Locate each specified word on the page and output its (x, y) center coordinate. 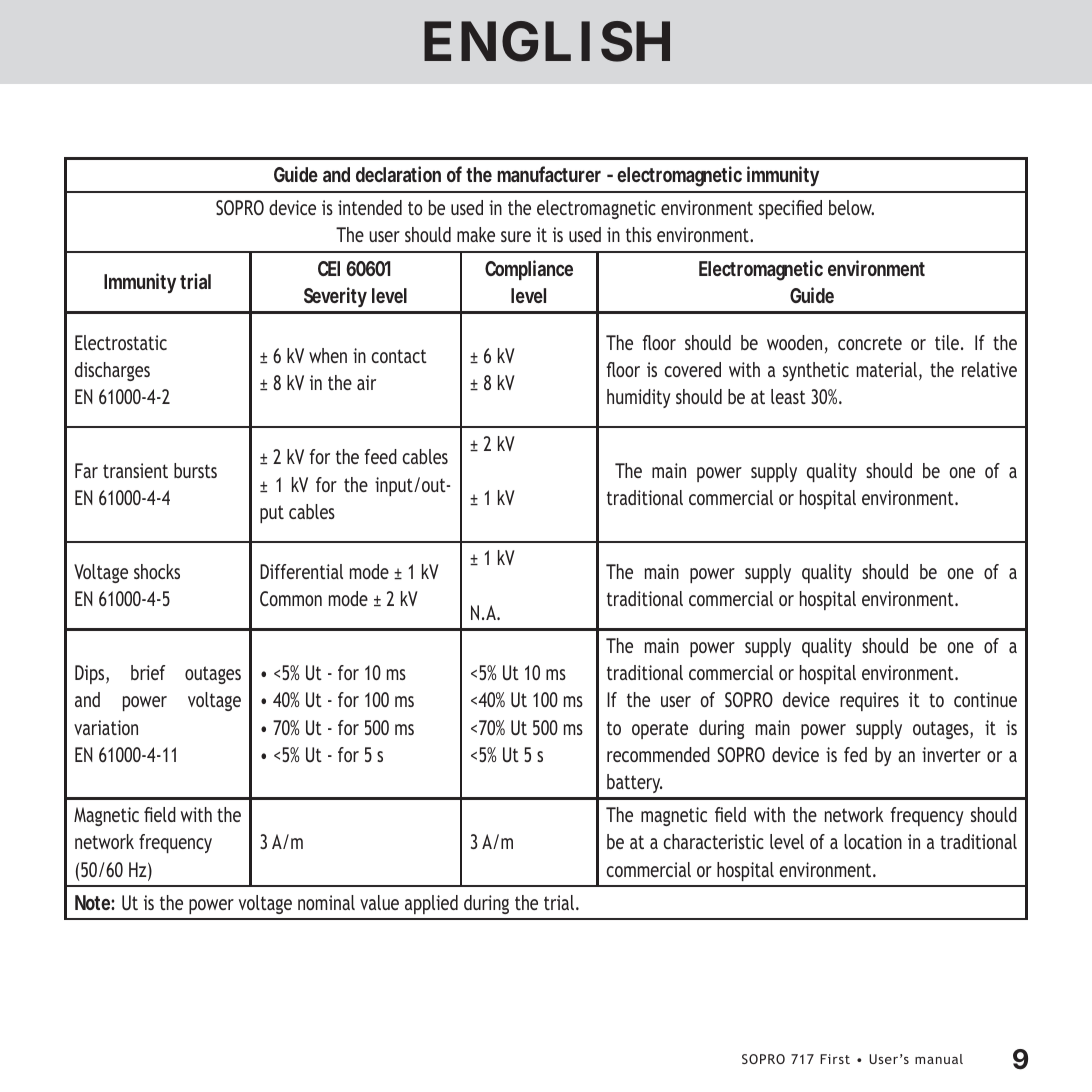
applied (431, 904)
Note (93, 902)
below (851, 207)
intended (370, 207)
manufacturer (549, 174)
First (835, 1059)
